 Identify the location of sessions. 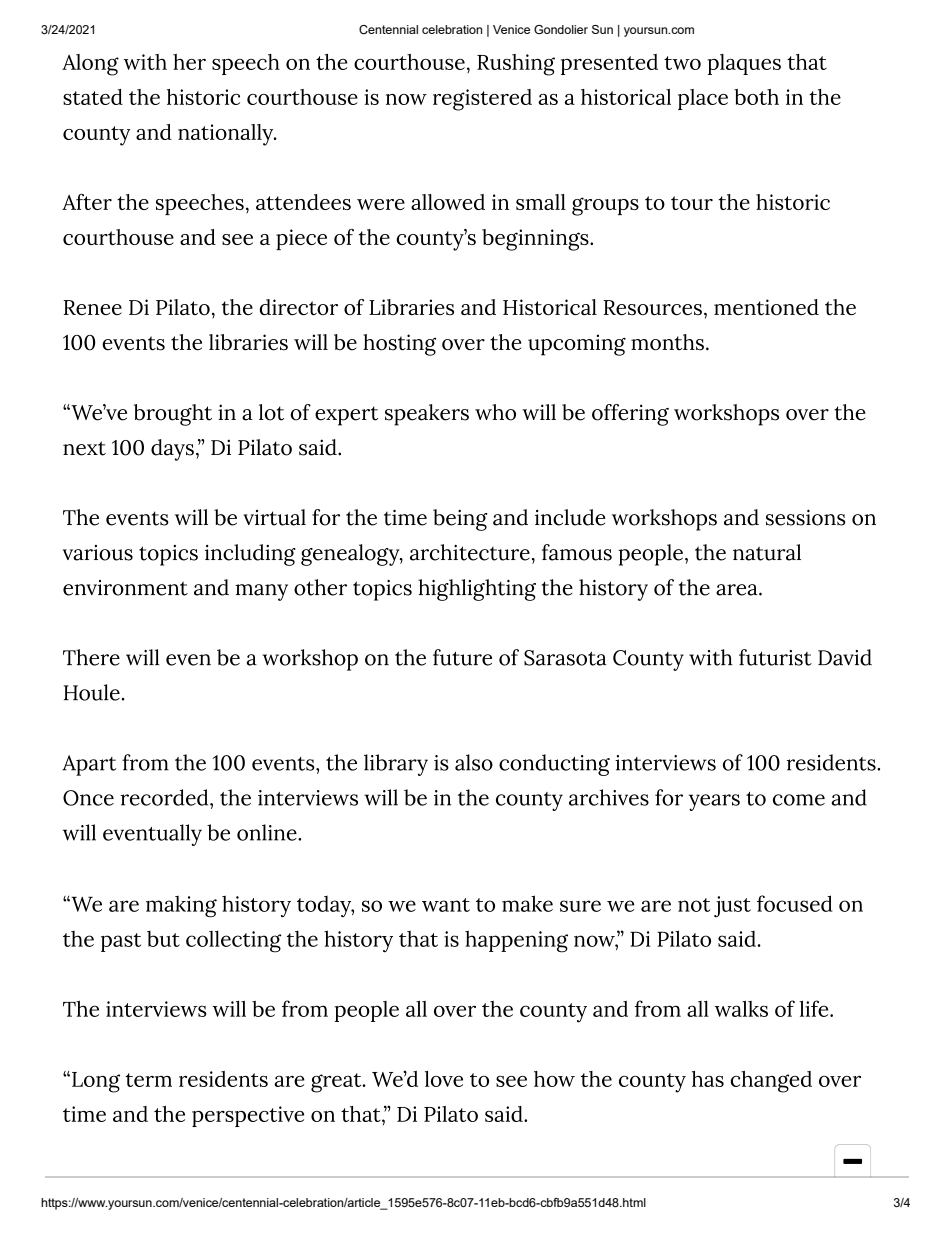
(805, 517).
